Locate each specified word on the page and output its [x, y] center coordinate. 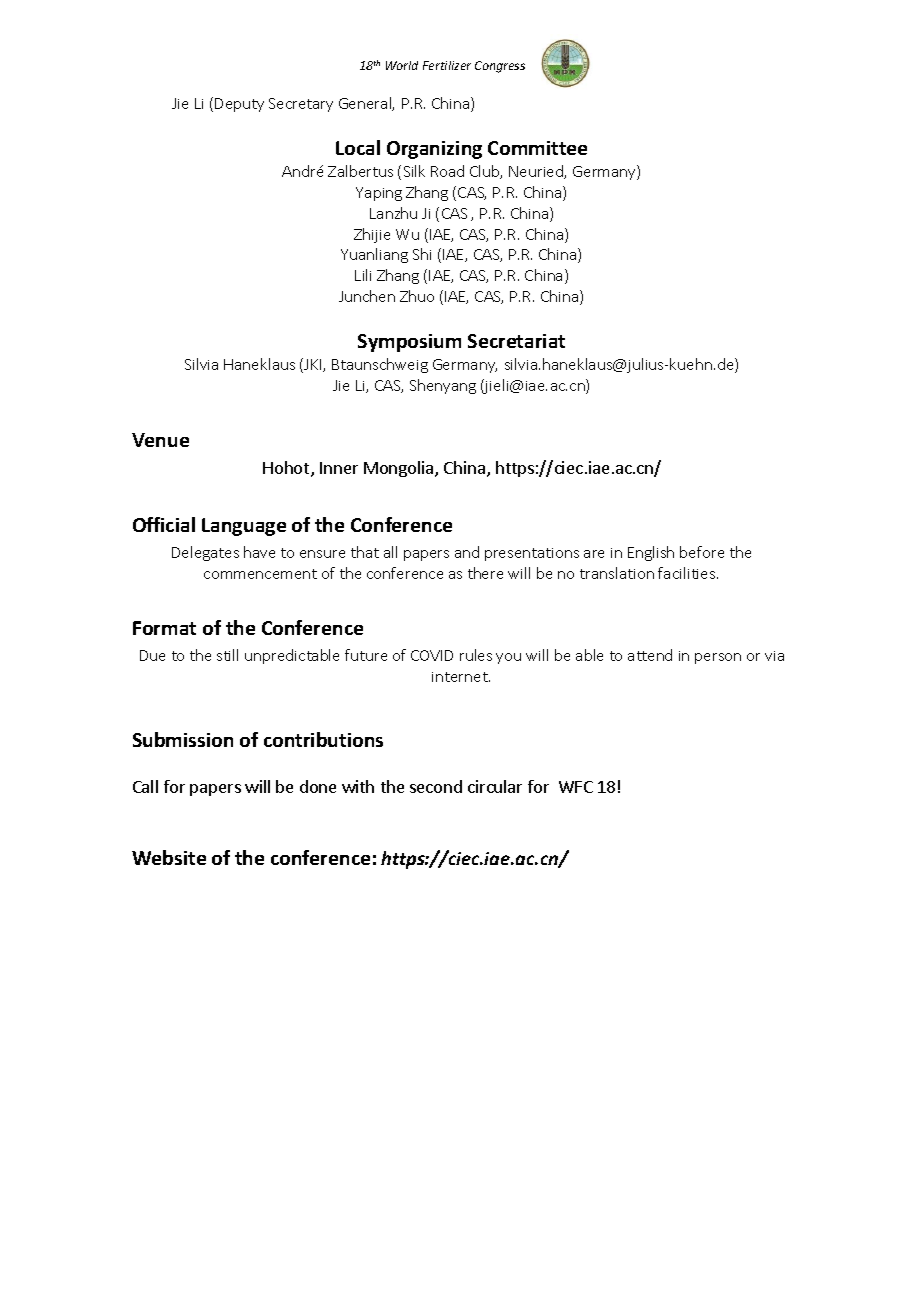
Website [169, 857]
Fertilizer [447, 65]
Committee [537, 148]
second [436, 786]
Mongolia [400, 469]
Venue [160, 440]
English [651, 553]
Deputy [239, 105]
